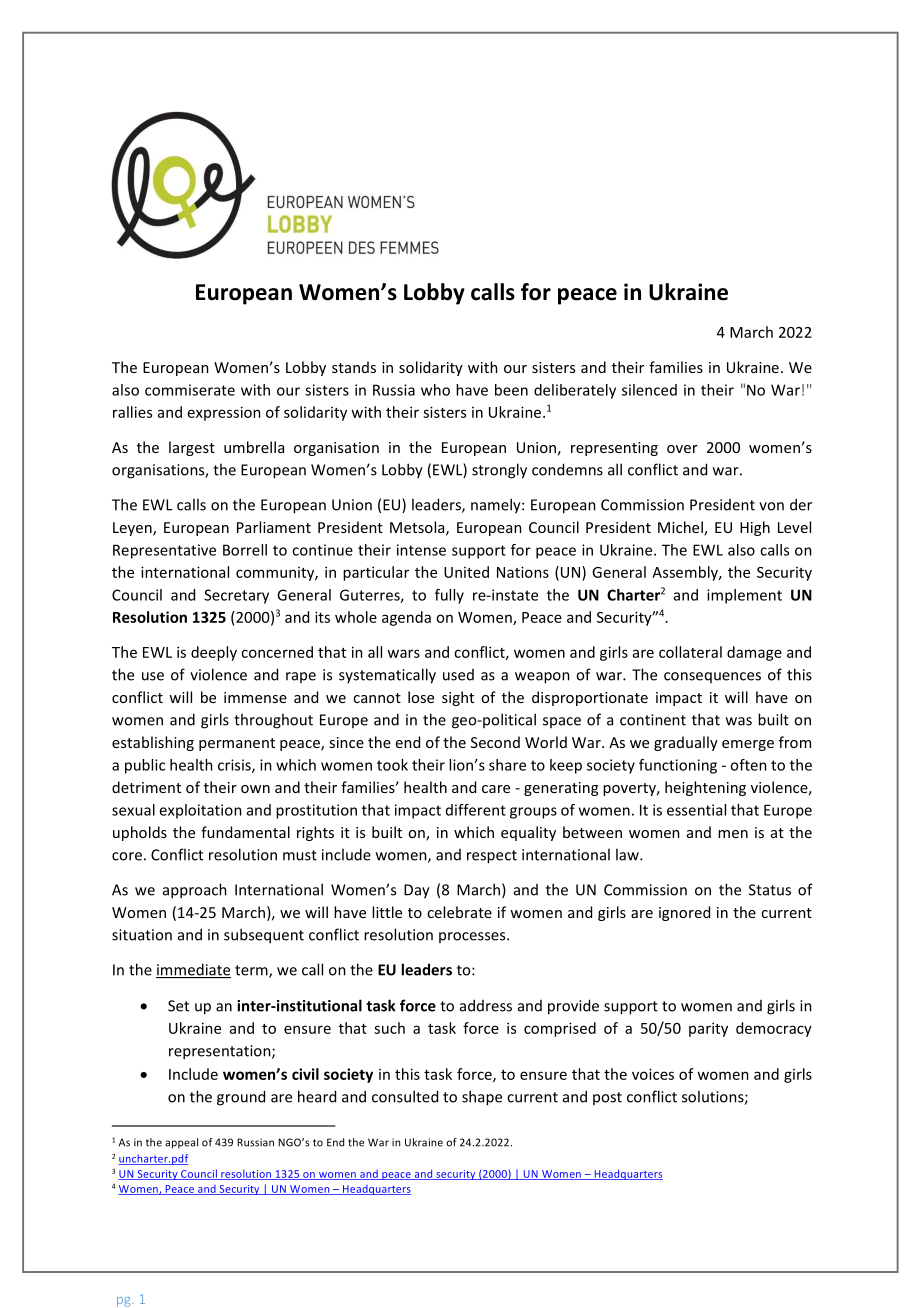 The height and width of the screenshot is (1308, 924). What do you see at coordinates (473, 937) in the screenshot?
I see `processes` at bounding box center [473, 937].
